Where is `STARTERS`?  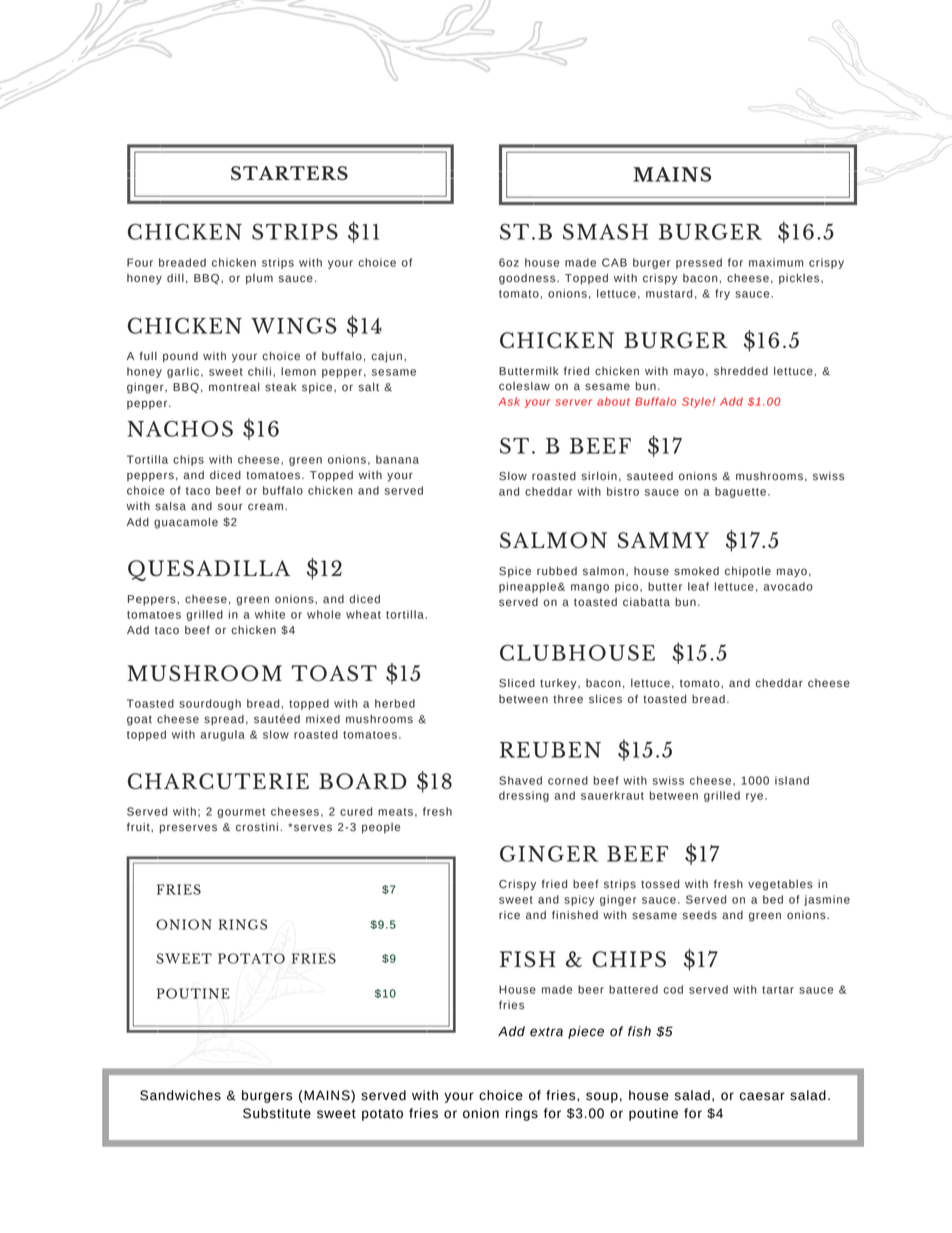 STARTERS is located at coordinates (289, 173).
